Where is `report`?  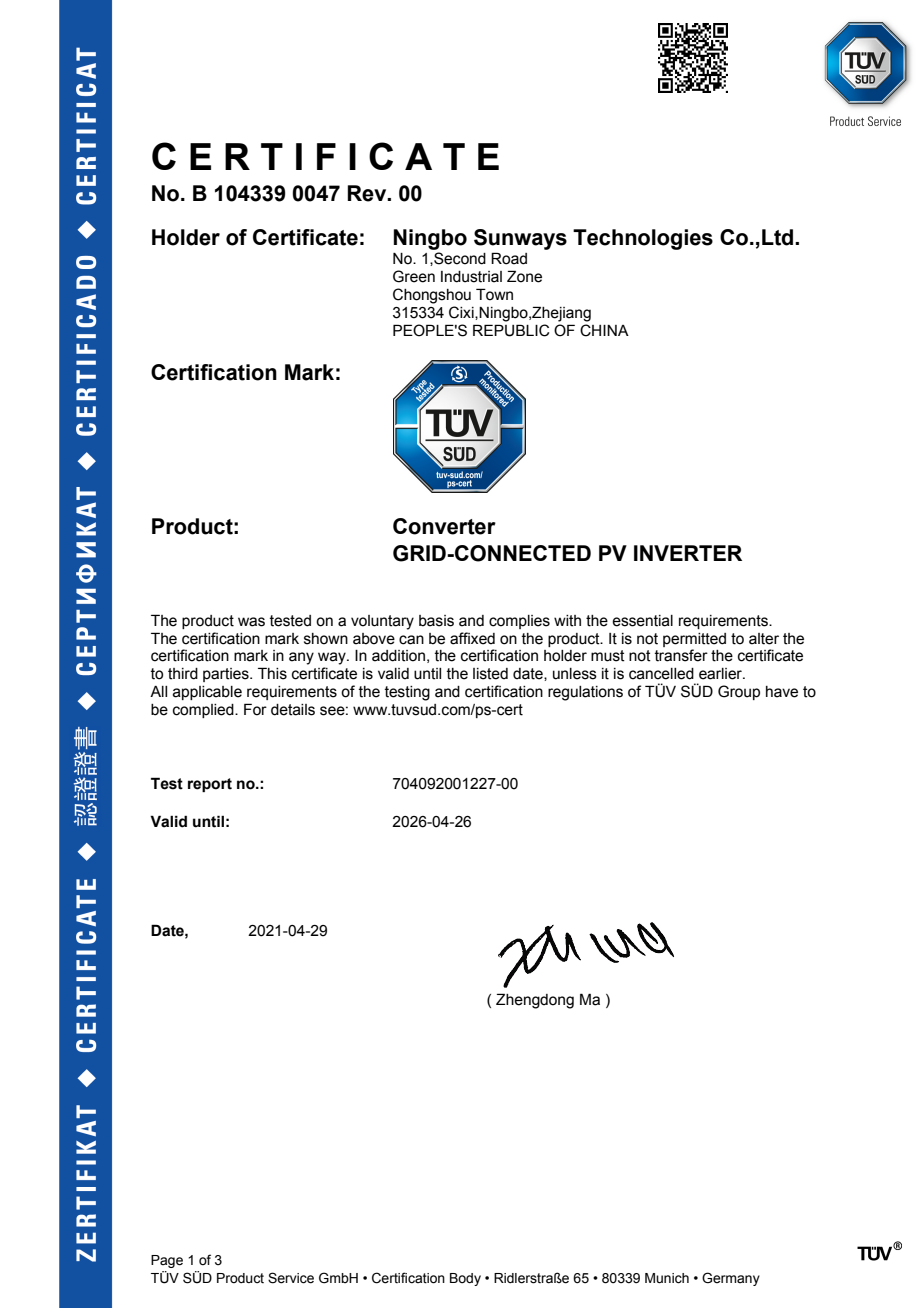
report is located at coordinates (210, 785).
